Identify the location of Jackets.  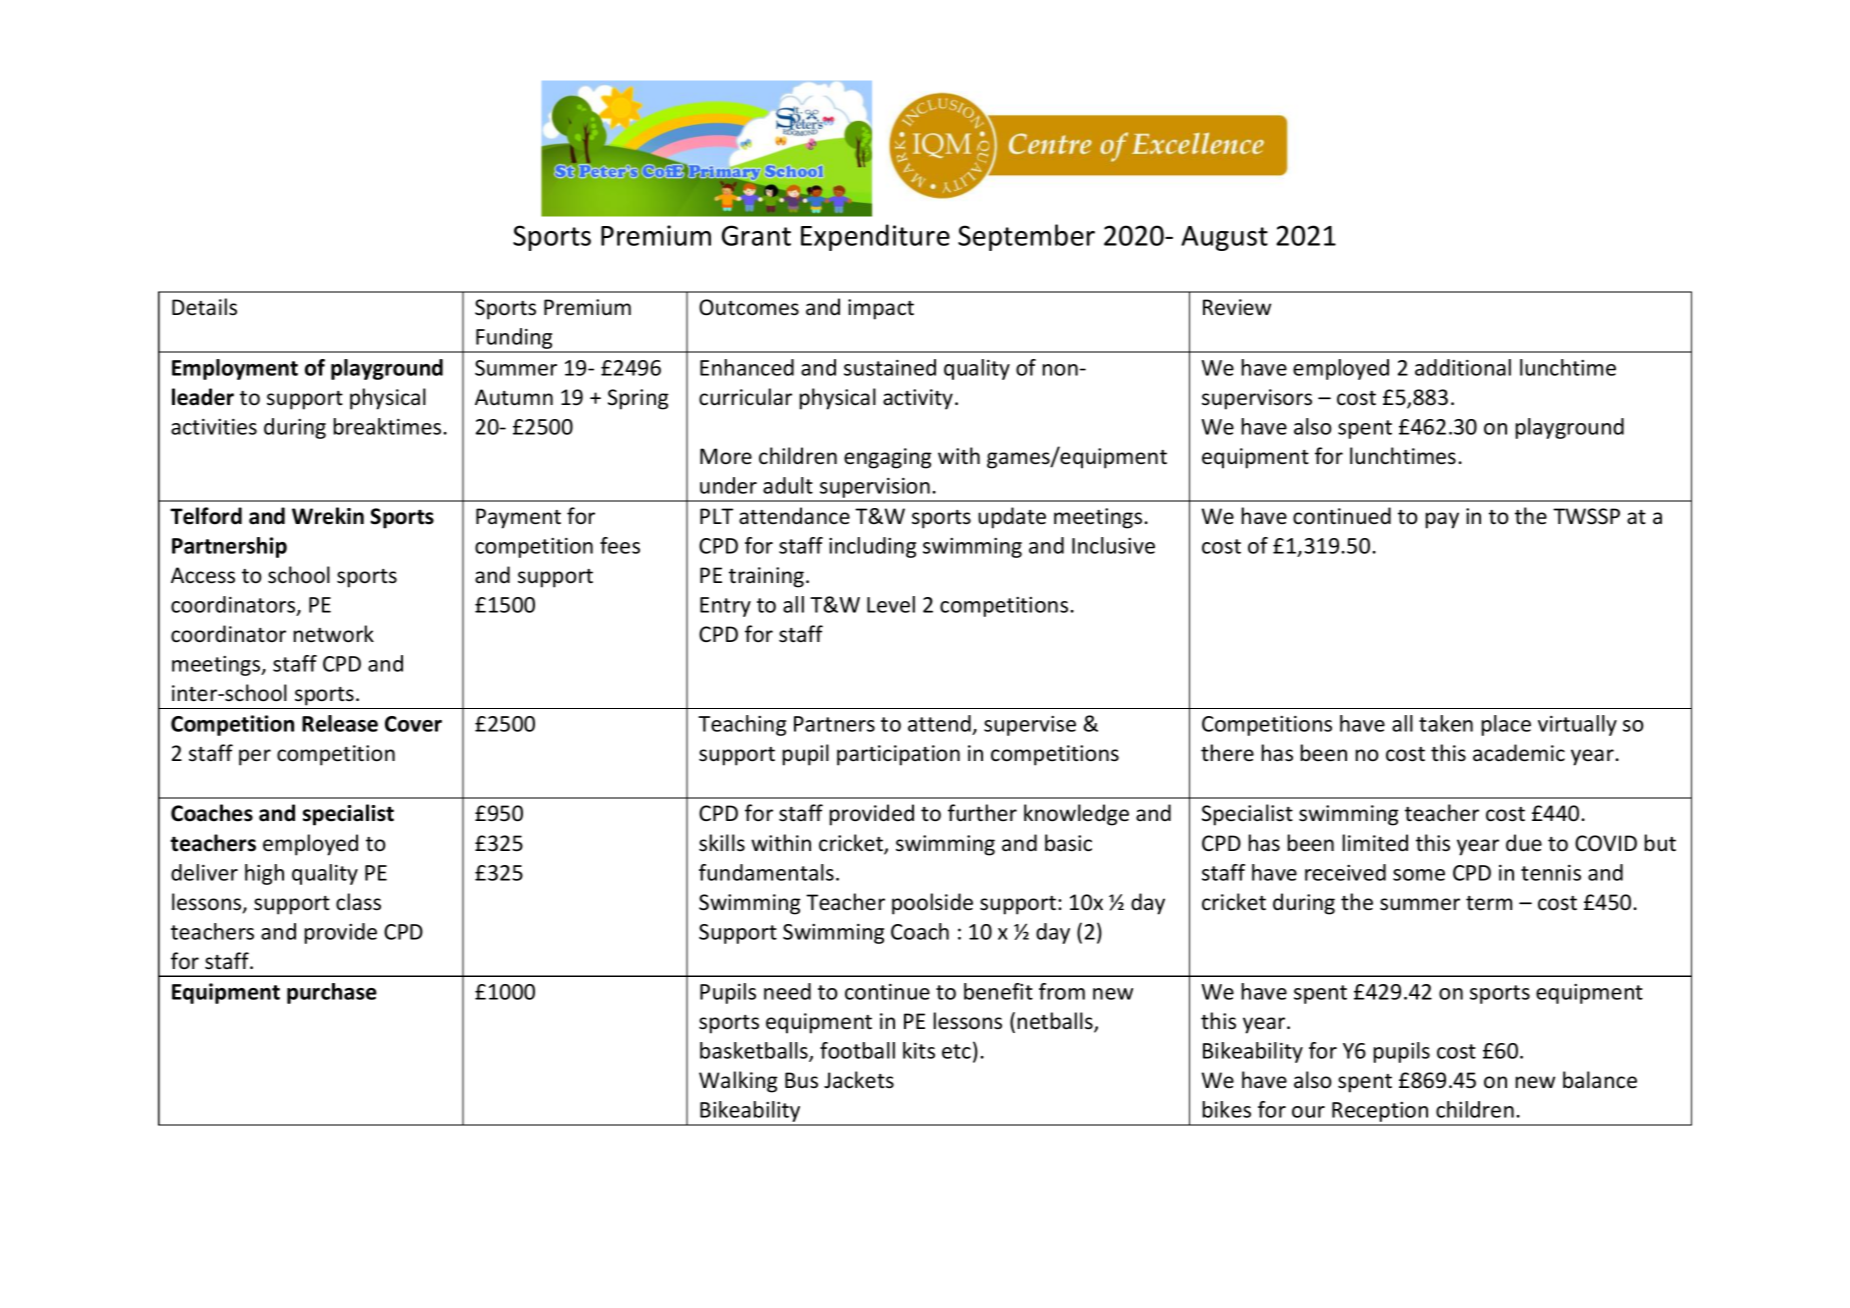
(859, 1080).
